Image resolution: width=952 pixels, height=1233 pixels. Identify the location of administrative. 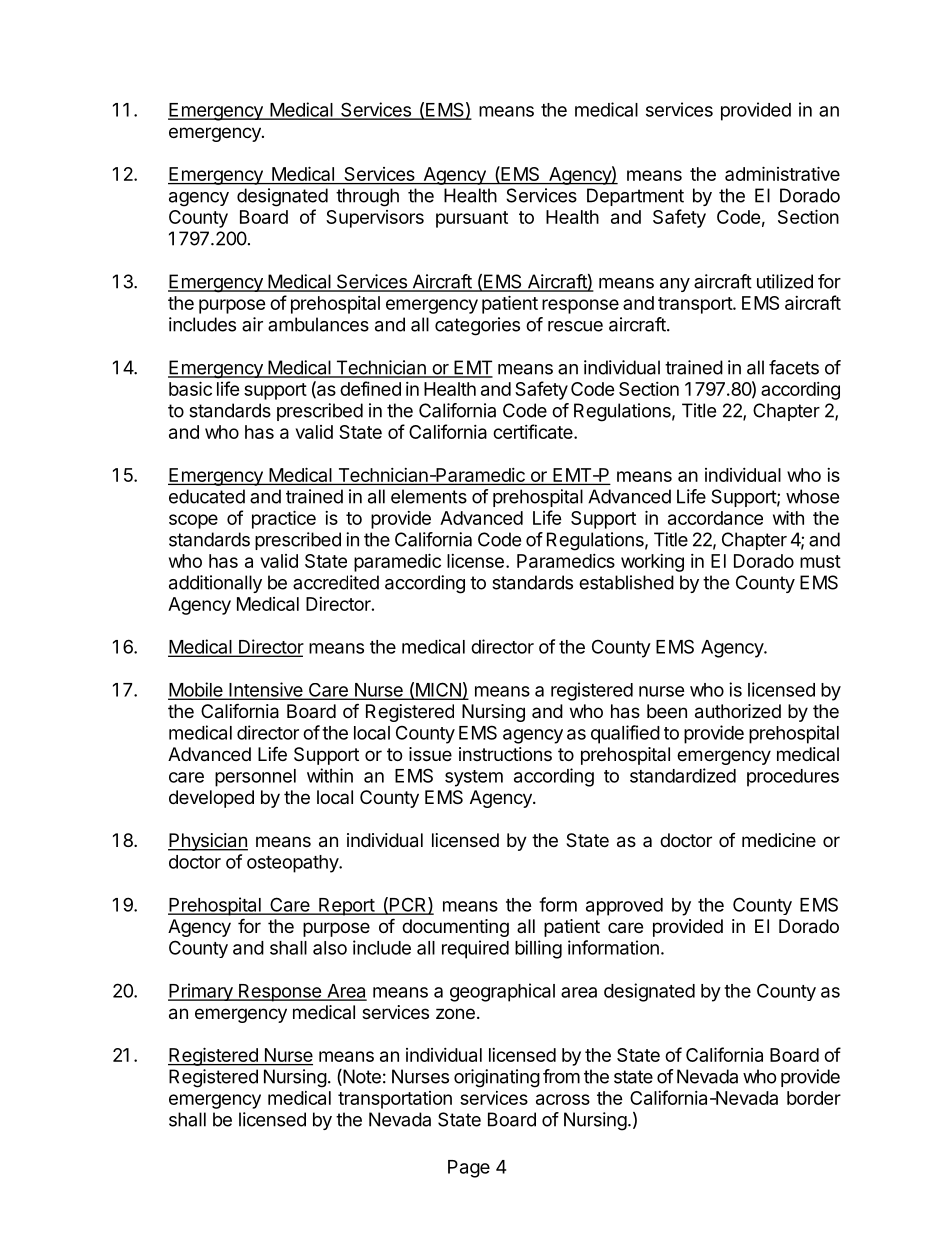
(782, 173).
